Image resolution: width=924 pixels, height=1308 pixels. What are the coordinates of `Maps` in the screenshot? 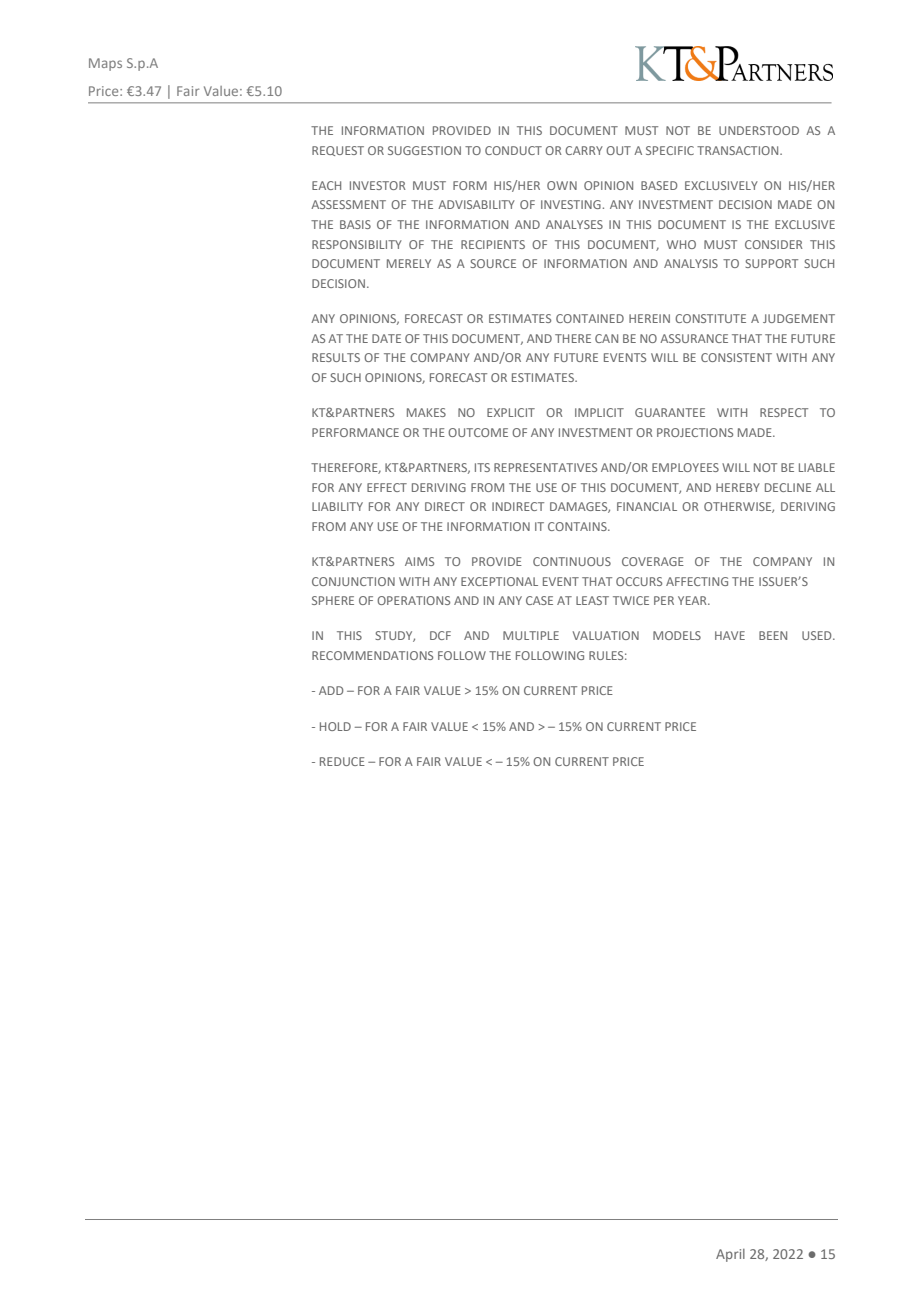 It's located at (105, 64).
